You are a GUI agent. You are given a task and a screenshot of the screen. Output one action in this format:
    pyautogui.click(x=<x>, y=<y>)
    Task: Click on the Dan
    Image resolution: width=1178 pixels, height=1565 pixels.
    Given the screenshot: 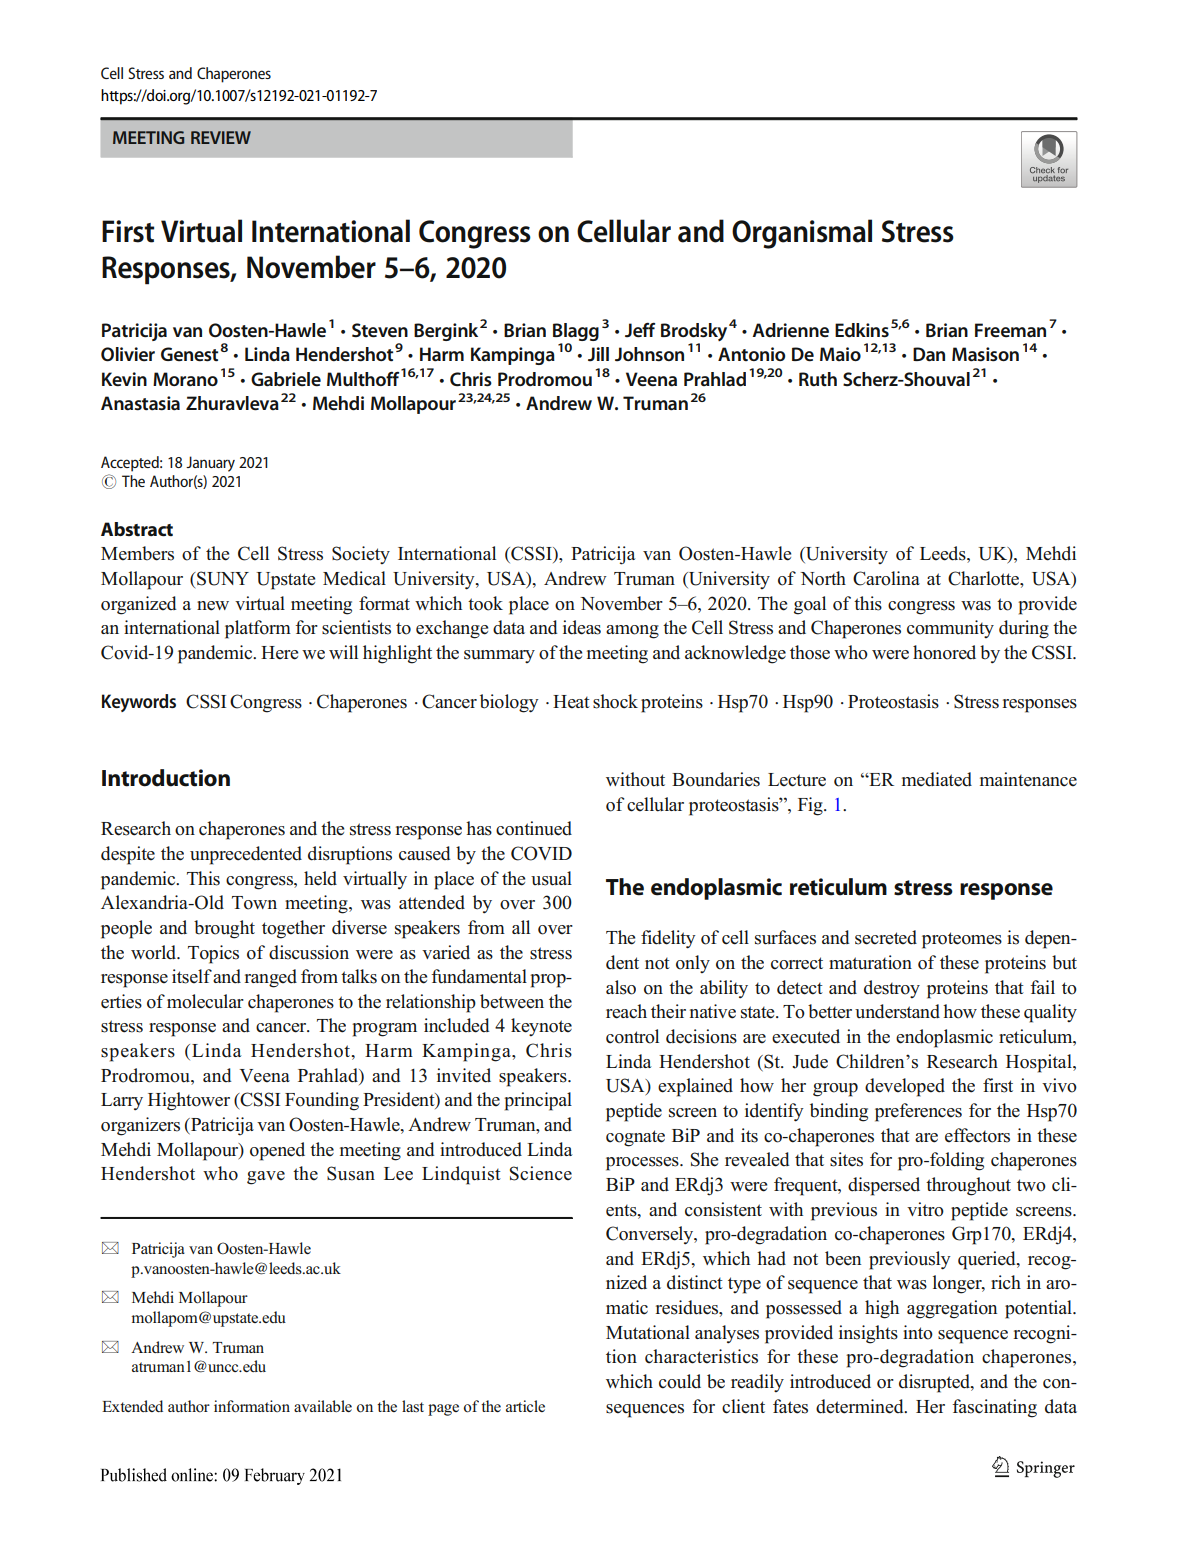 What is the action you would take?
    pyautogui.click(x=929, y=354)
